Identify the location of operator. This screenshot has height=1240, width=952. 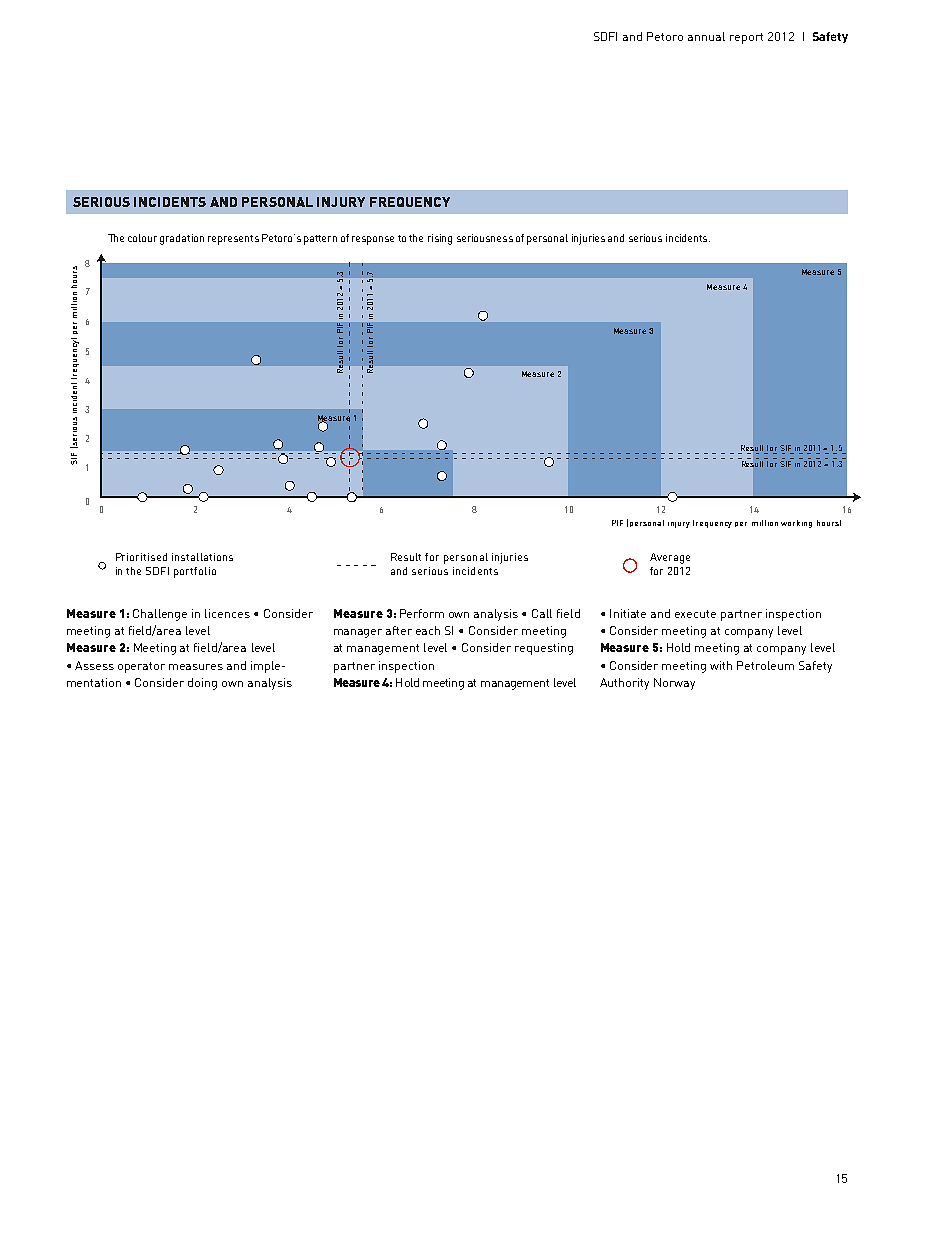
(141, 667).
